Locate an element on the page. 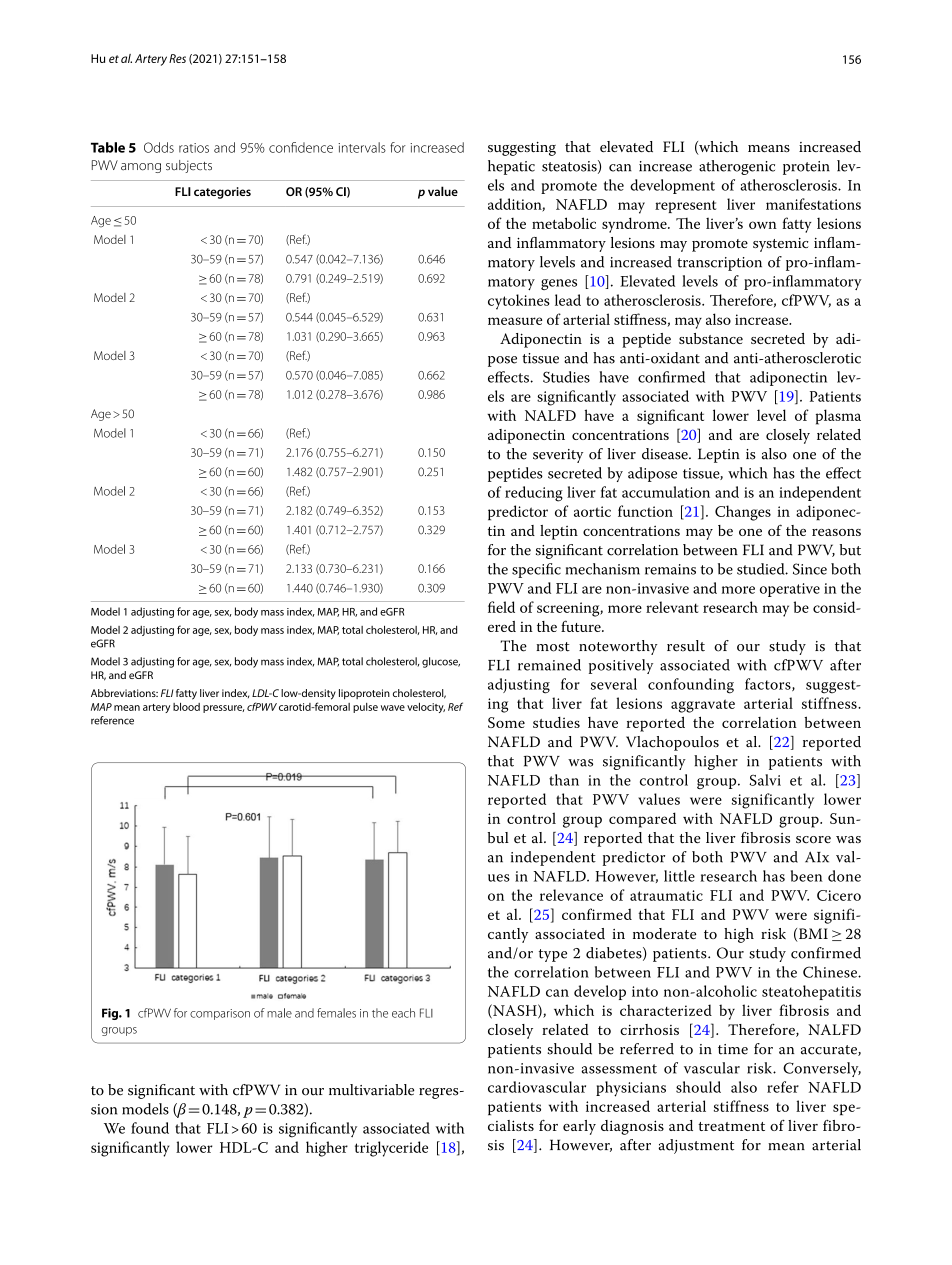  Changes is located at coordinates (743, 513).
